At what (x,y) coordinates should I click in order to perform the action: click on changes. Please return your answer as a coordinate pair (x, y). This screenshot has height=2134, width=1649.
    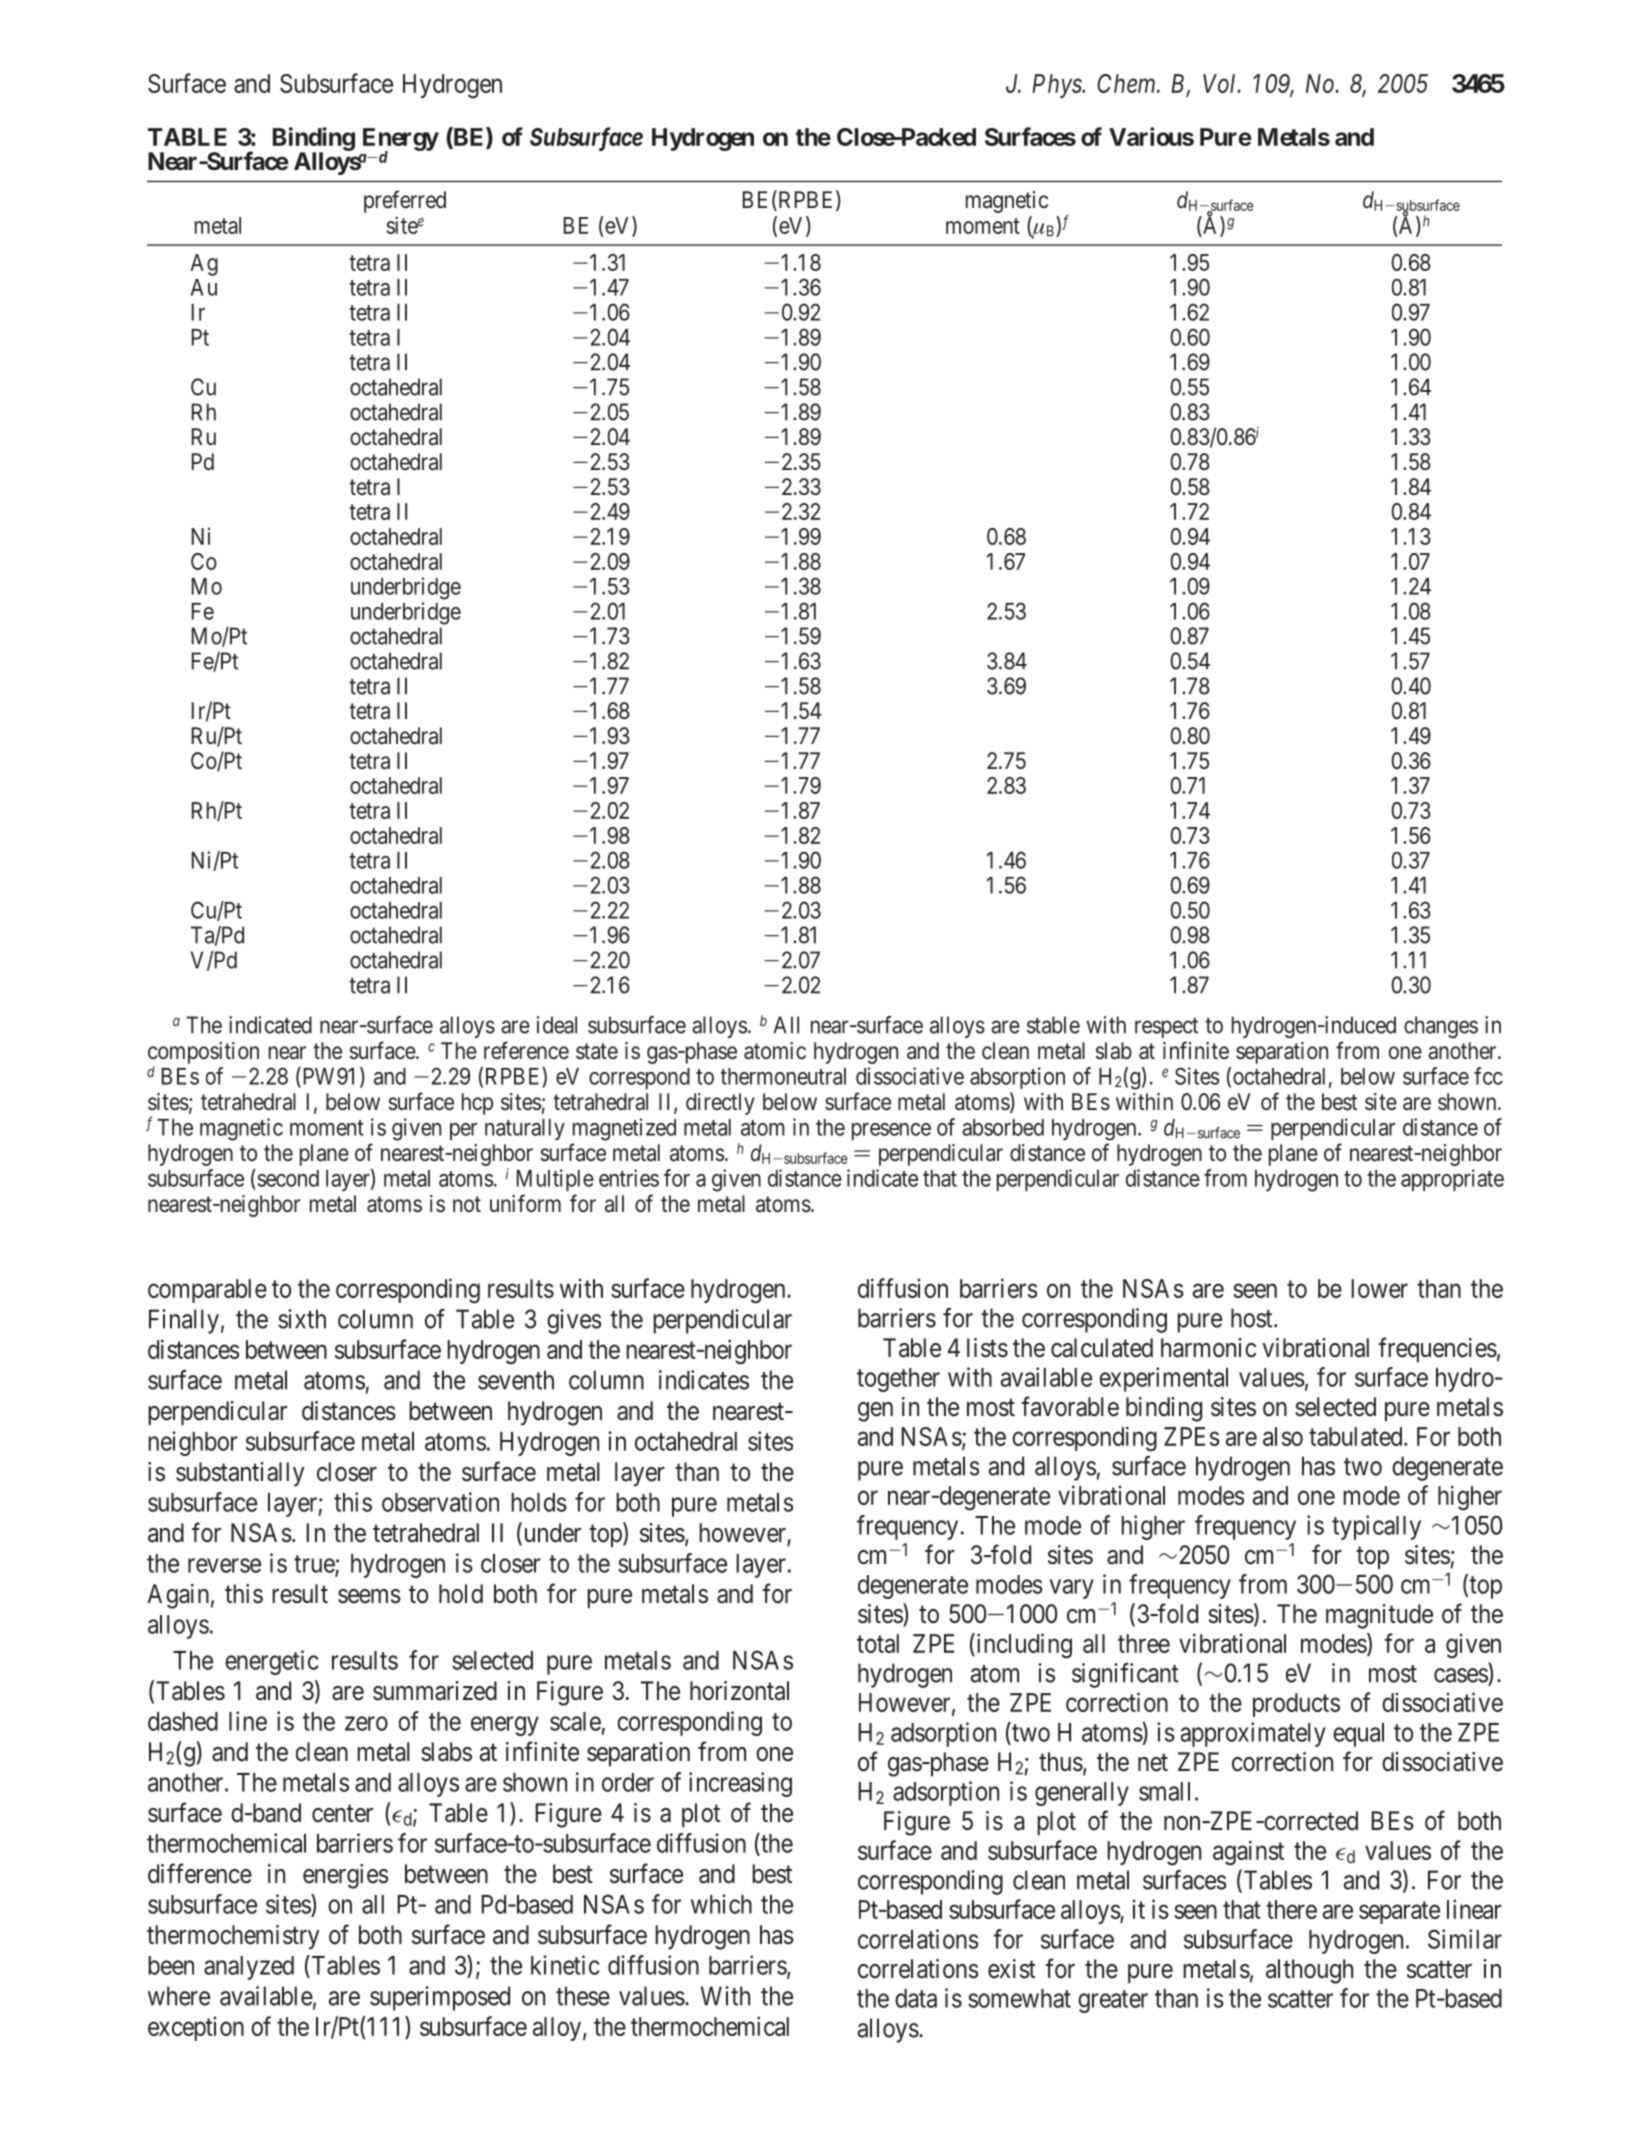
    Looking at the image, I should click on (1441, 1027).
